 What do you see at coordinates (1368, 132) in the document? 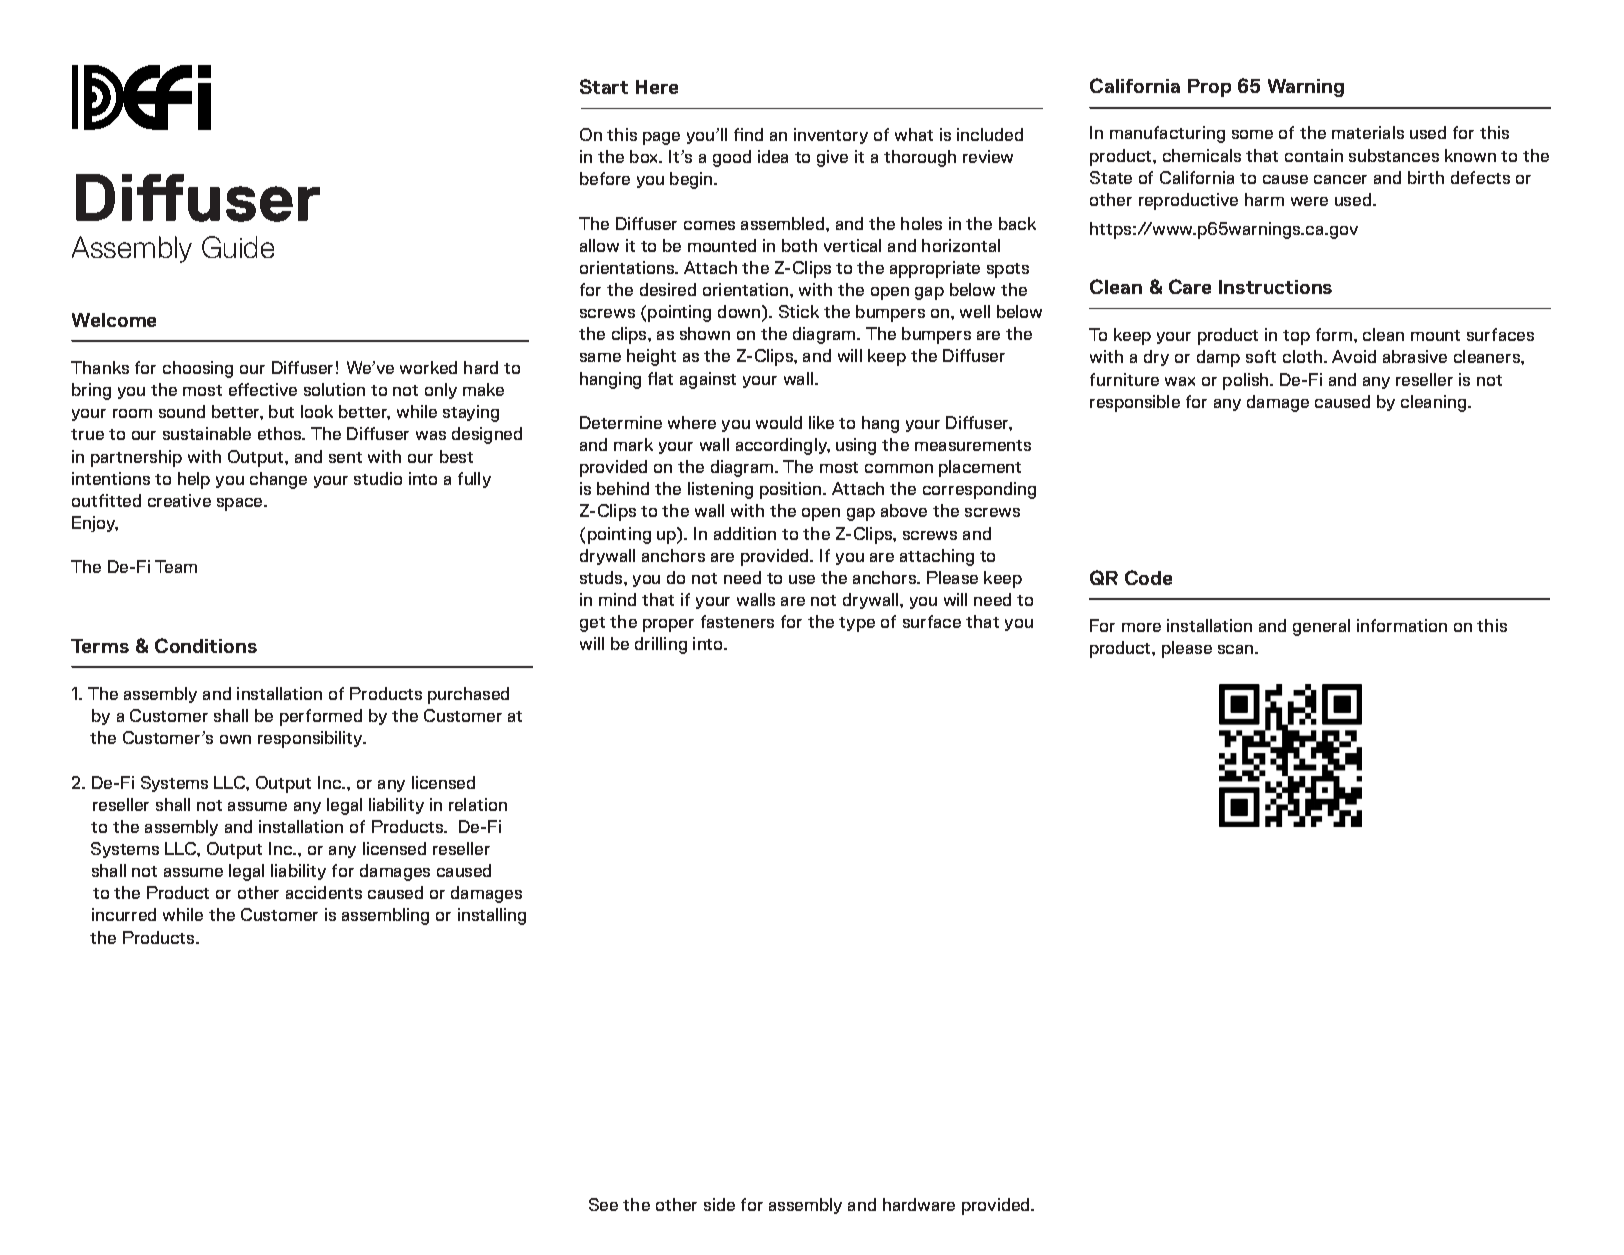
I see `materials` at bounding box center [1368, 132].
